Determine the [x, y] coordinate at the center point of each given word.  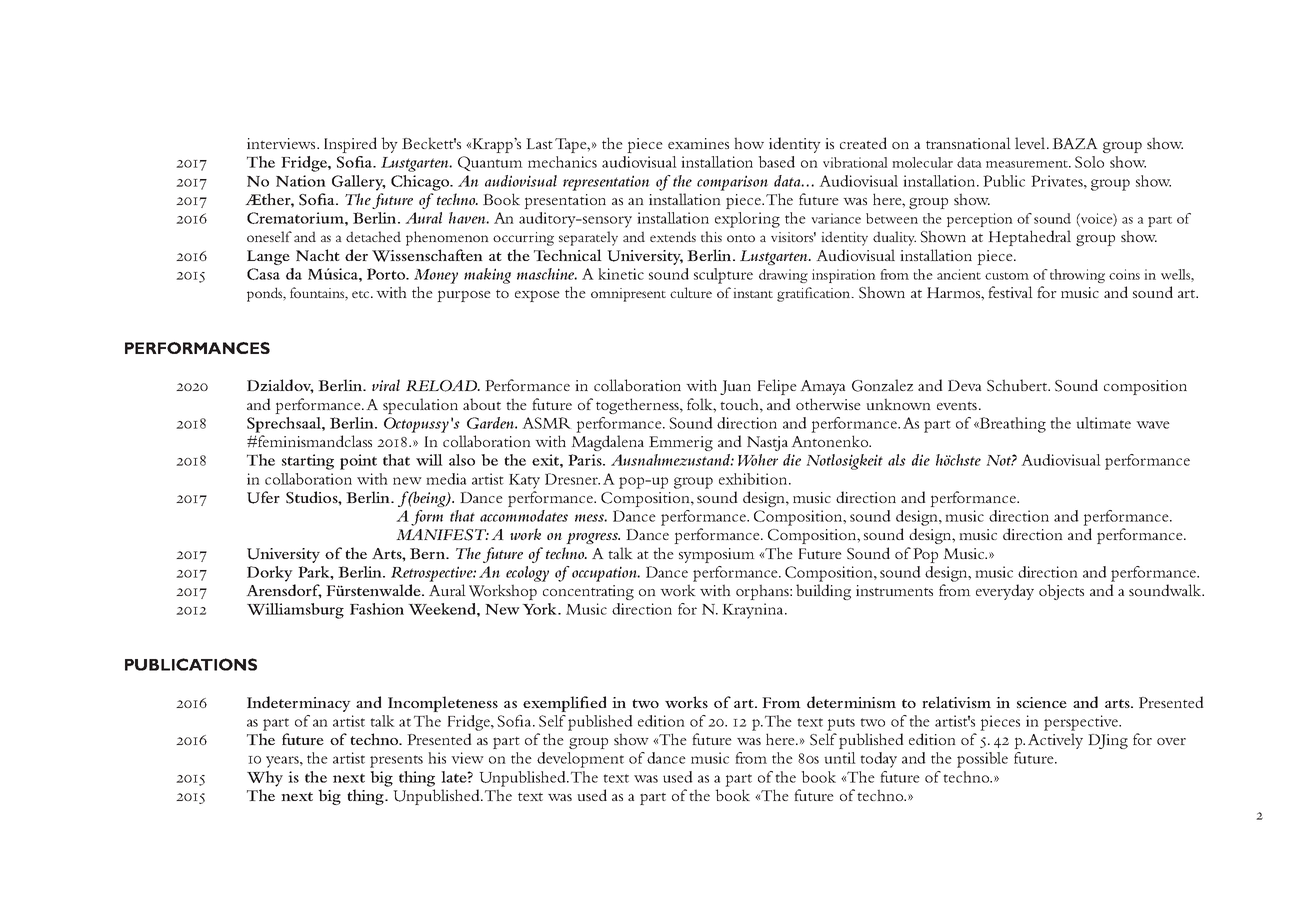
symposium [717, 555]
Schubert [1018, 385]
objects [1061, 592]
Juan [735, 387]
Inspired [350, 145]
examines [698, 143]
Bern [428, 553]
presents [396, 761]
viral [386, 385]
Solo [1089, 162]
